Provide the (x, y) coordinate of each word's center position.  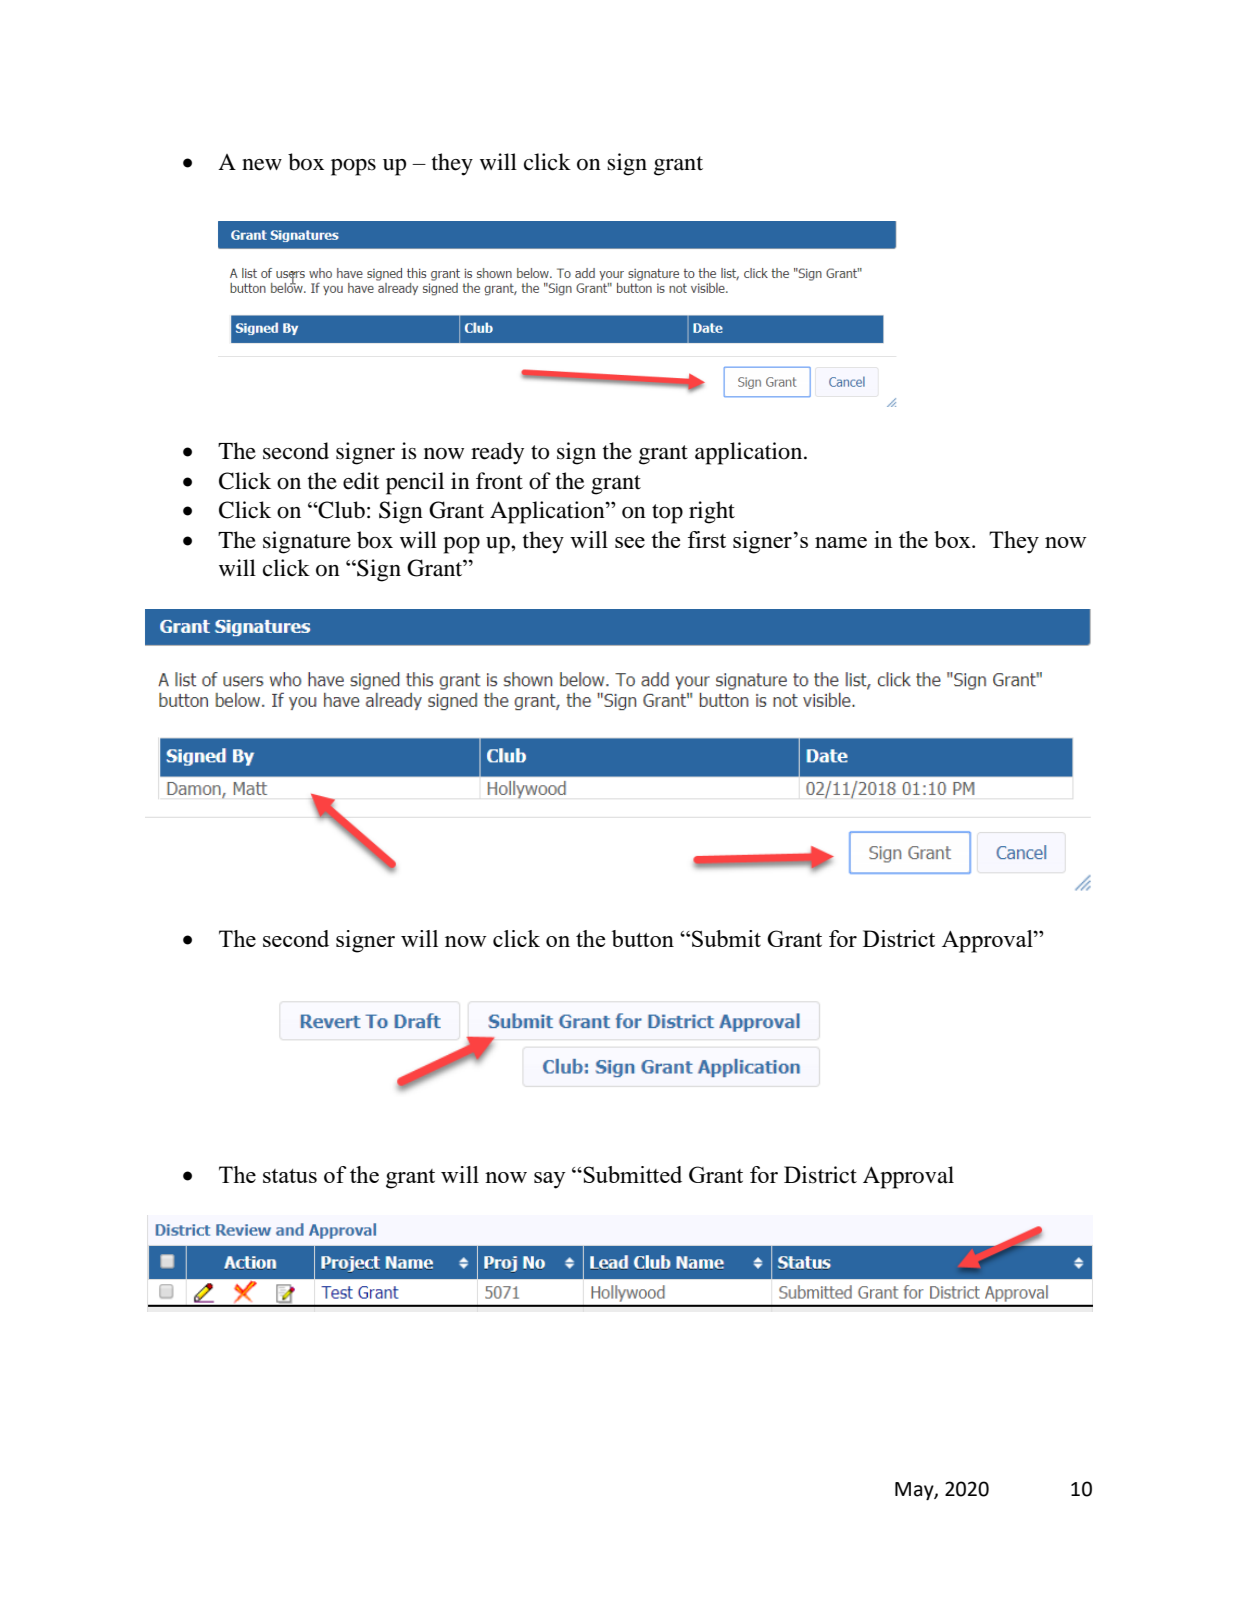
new (262, 165)
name (841, 542)
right (712, 512)
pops (353, 167)
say (550, 1180)
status (290, 1176)
